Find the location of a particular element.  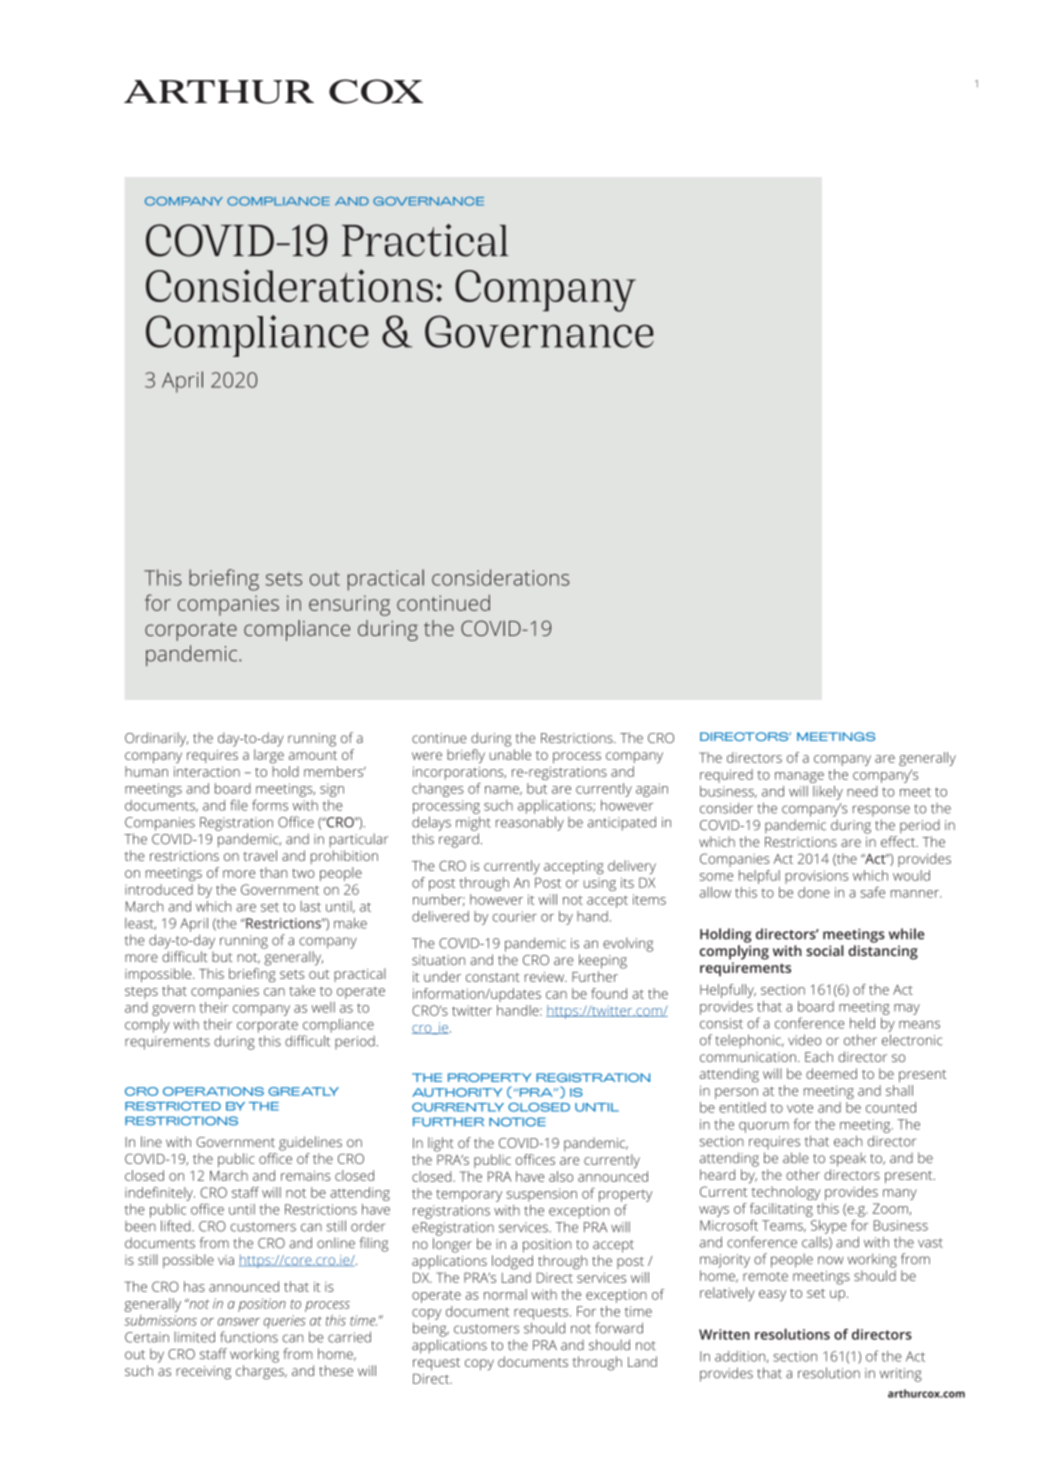

NOTICE is located at coordinates (517, 1122).
